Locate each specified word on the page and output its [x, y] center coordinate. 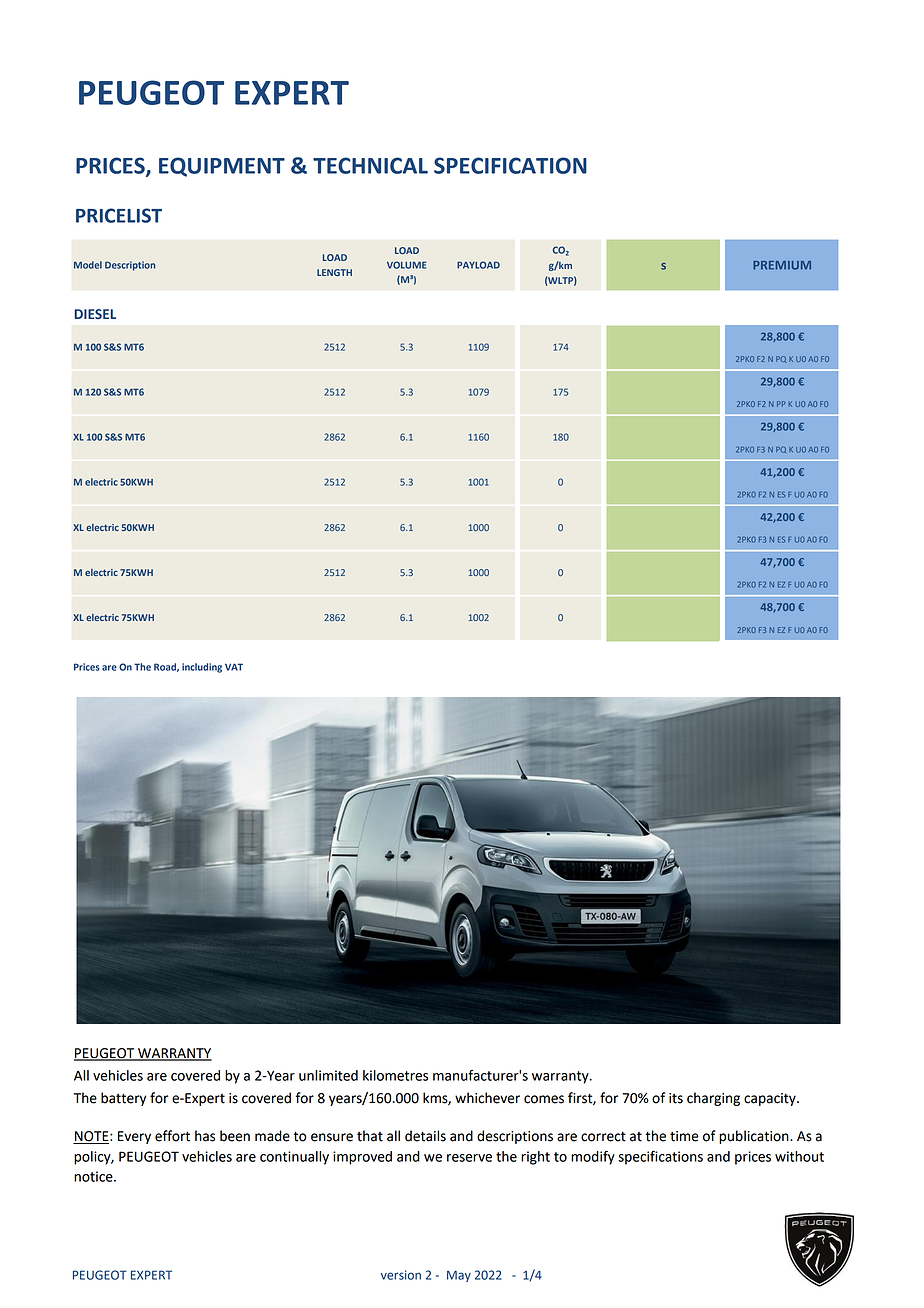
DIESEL [95, 314]
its [676, 1098]
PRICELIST [119, 215]
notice [94, 1176]
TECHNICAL [370, 165]
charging [713, 1099]
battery [123, 1099]
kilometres [395, 1075]
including [202, 668]
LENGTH [334, 272]
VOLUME [406, 265]
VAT [234, 667]
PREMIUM [782, 265]
